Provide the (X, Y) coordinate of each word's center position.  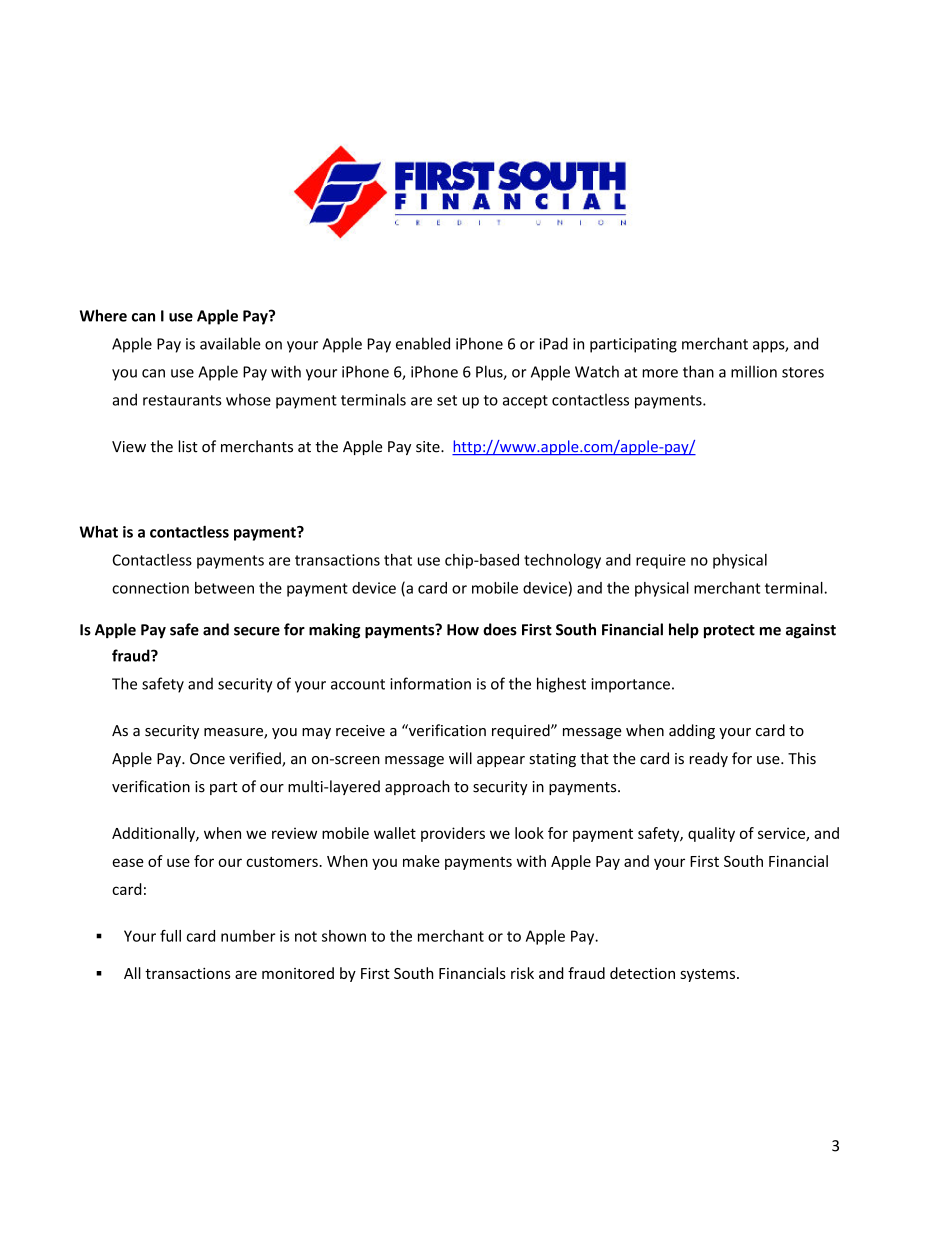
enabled (423, 343)
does (500, 629)
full (170, 936)
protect (729, 632)
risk (522, 973)
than (698, 371)
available (230, 343)
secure (257, 631)
